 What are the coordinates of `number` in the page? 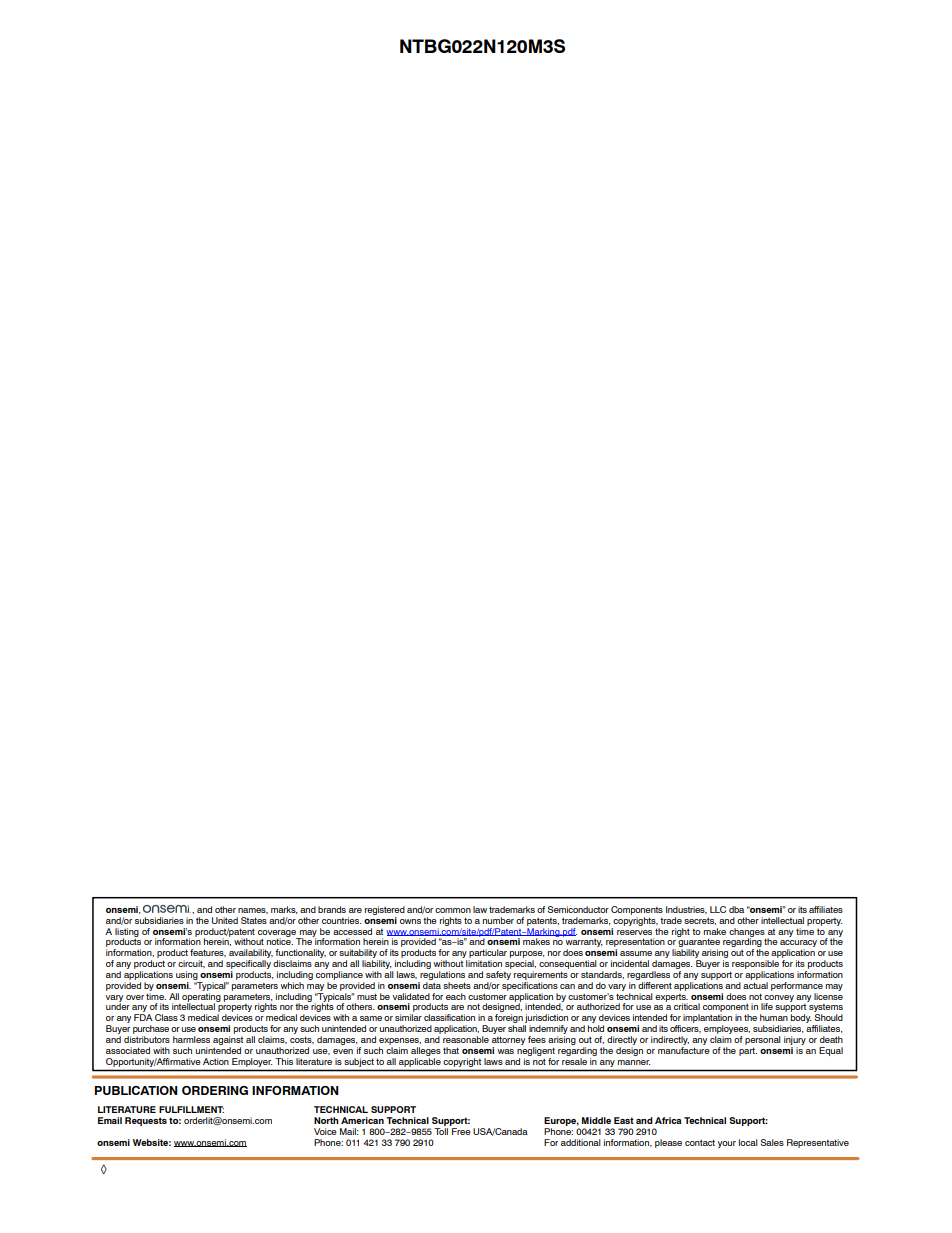 It's located at (498, 920).
